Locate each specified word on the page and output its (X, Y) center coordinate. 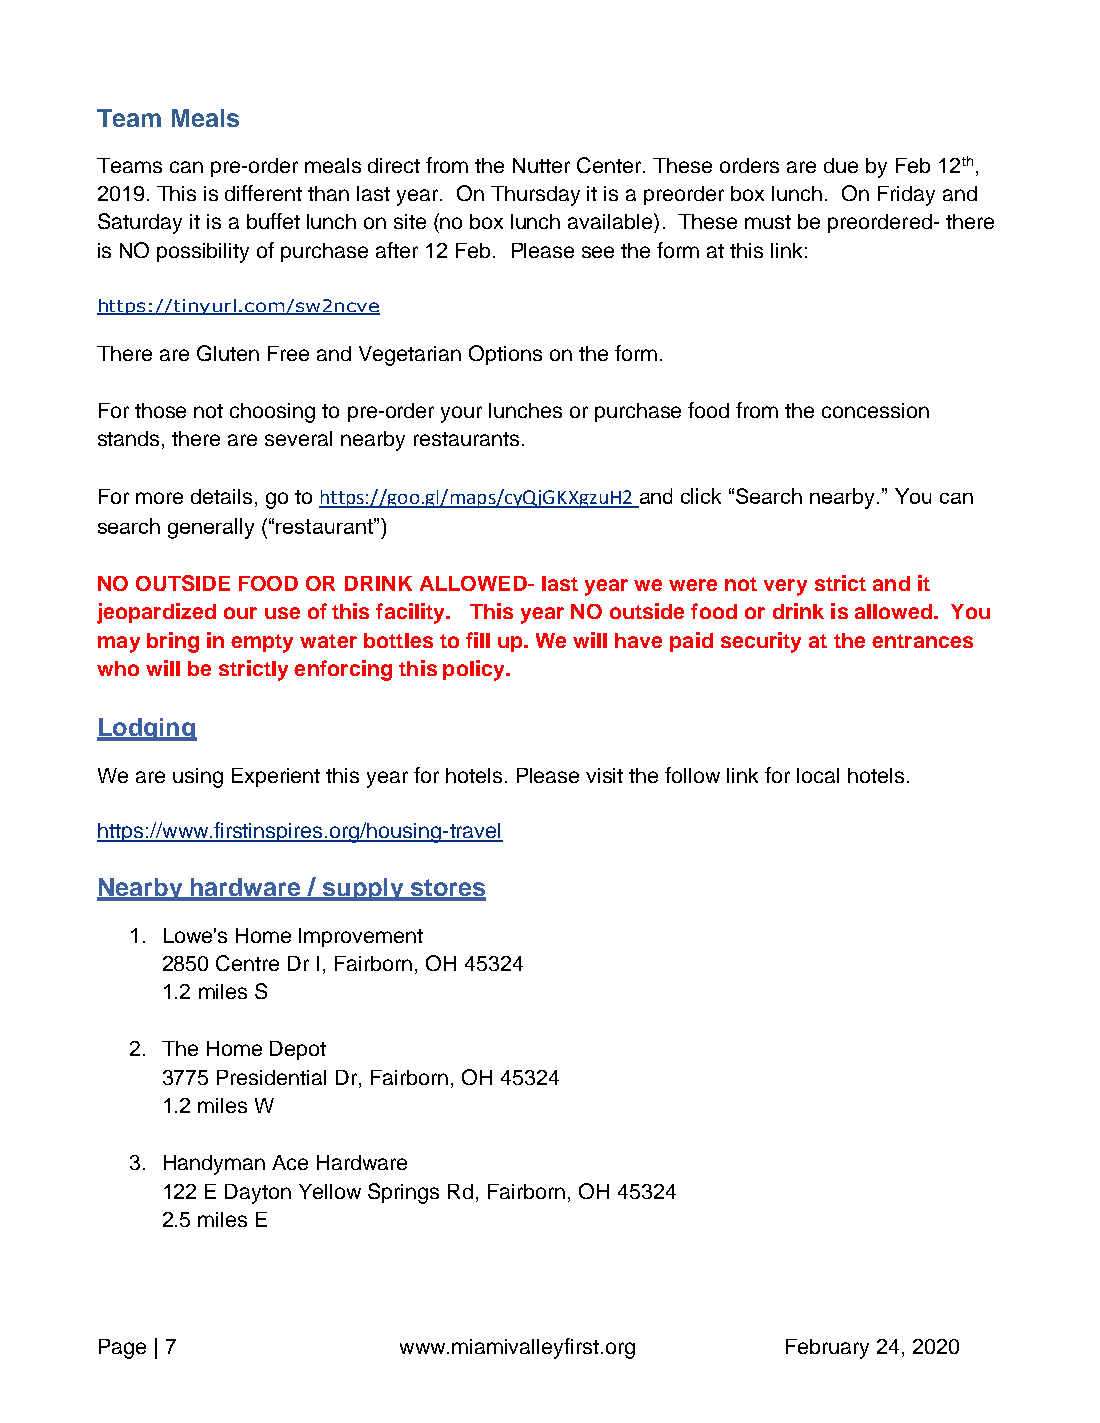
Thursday (535, 196)
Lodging (147, 729)
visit (604, 775)
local (818, 775)
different (263, 193)
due (841, 165)
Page (122, 1349)
